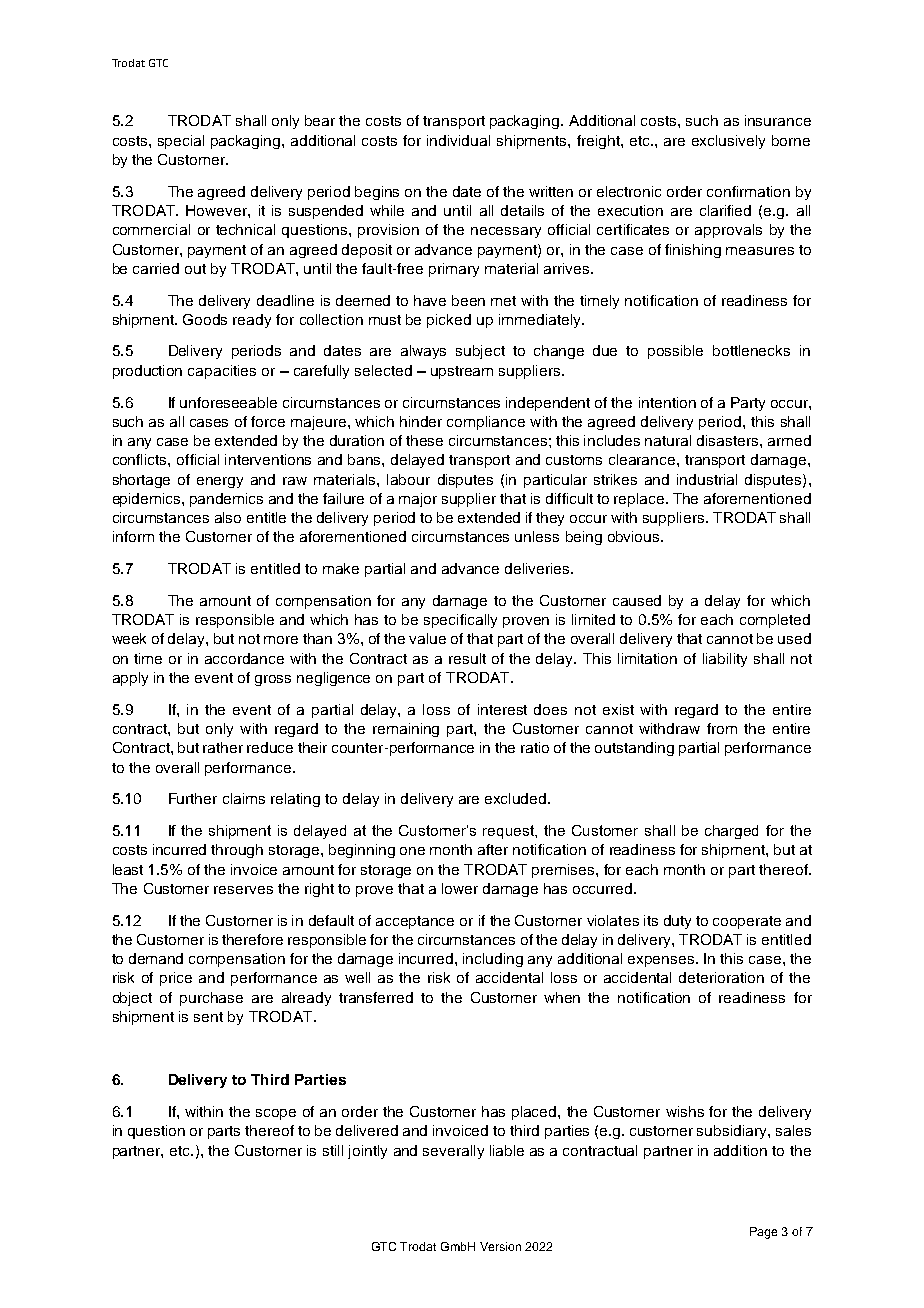 The image size is (924, 1308). I want to click on cooperate, so click(747, 922).
